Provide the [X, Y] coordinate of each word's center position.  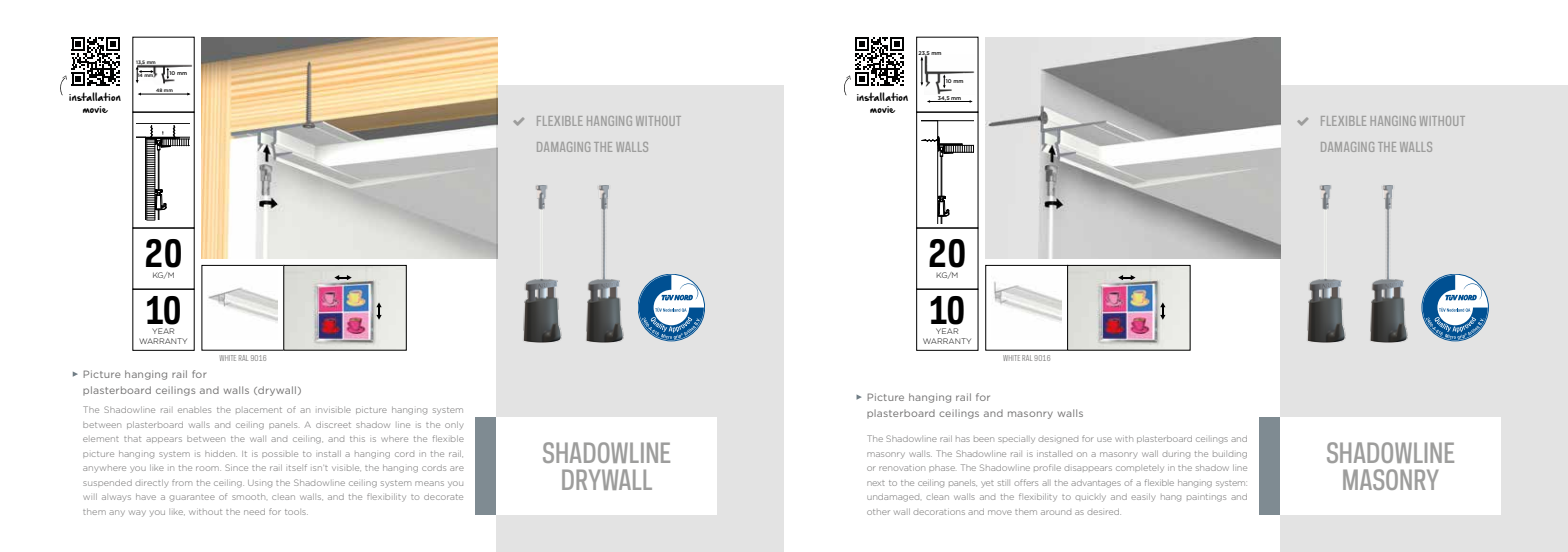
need [254, 512]
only [454, 426]
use [1104, 439]
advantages [1096, 484]
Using [260, 484]
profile [1047, 467]
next [876, 483]
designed [1058, 440]
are [457, 468]
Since [236, 467]
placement [259, 410]
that [132, 439]
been [984, 439]
